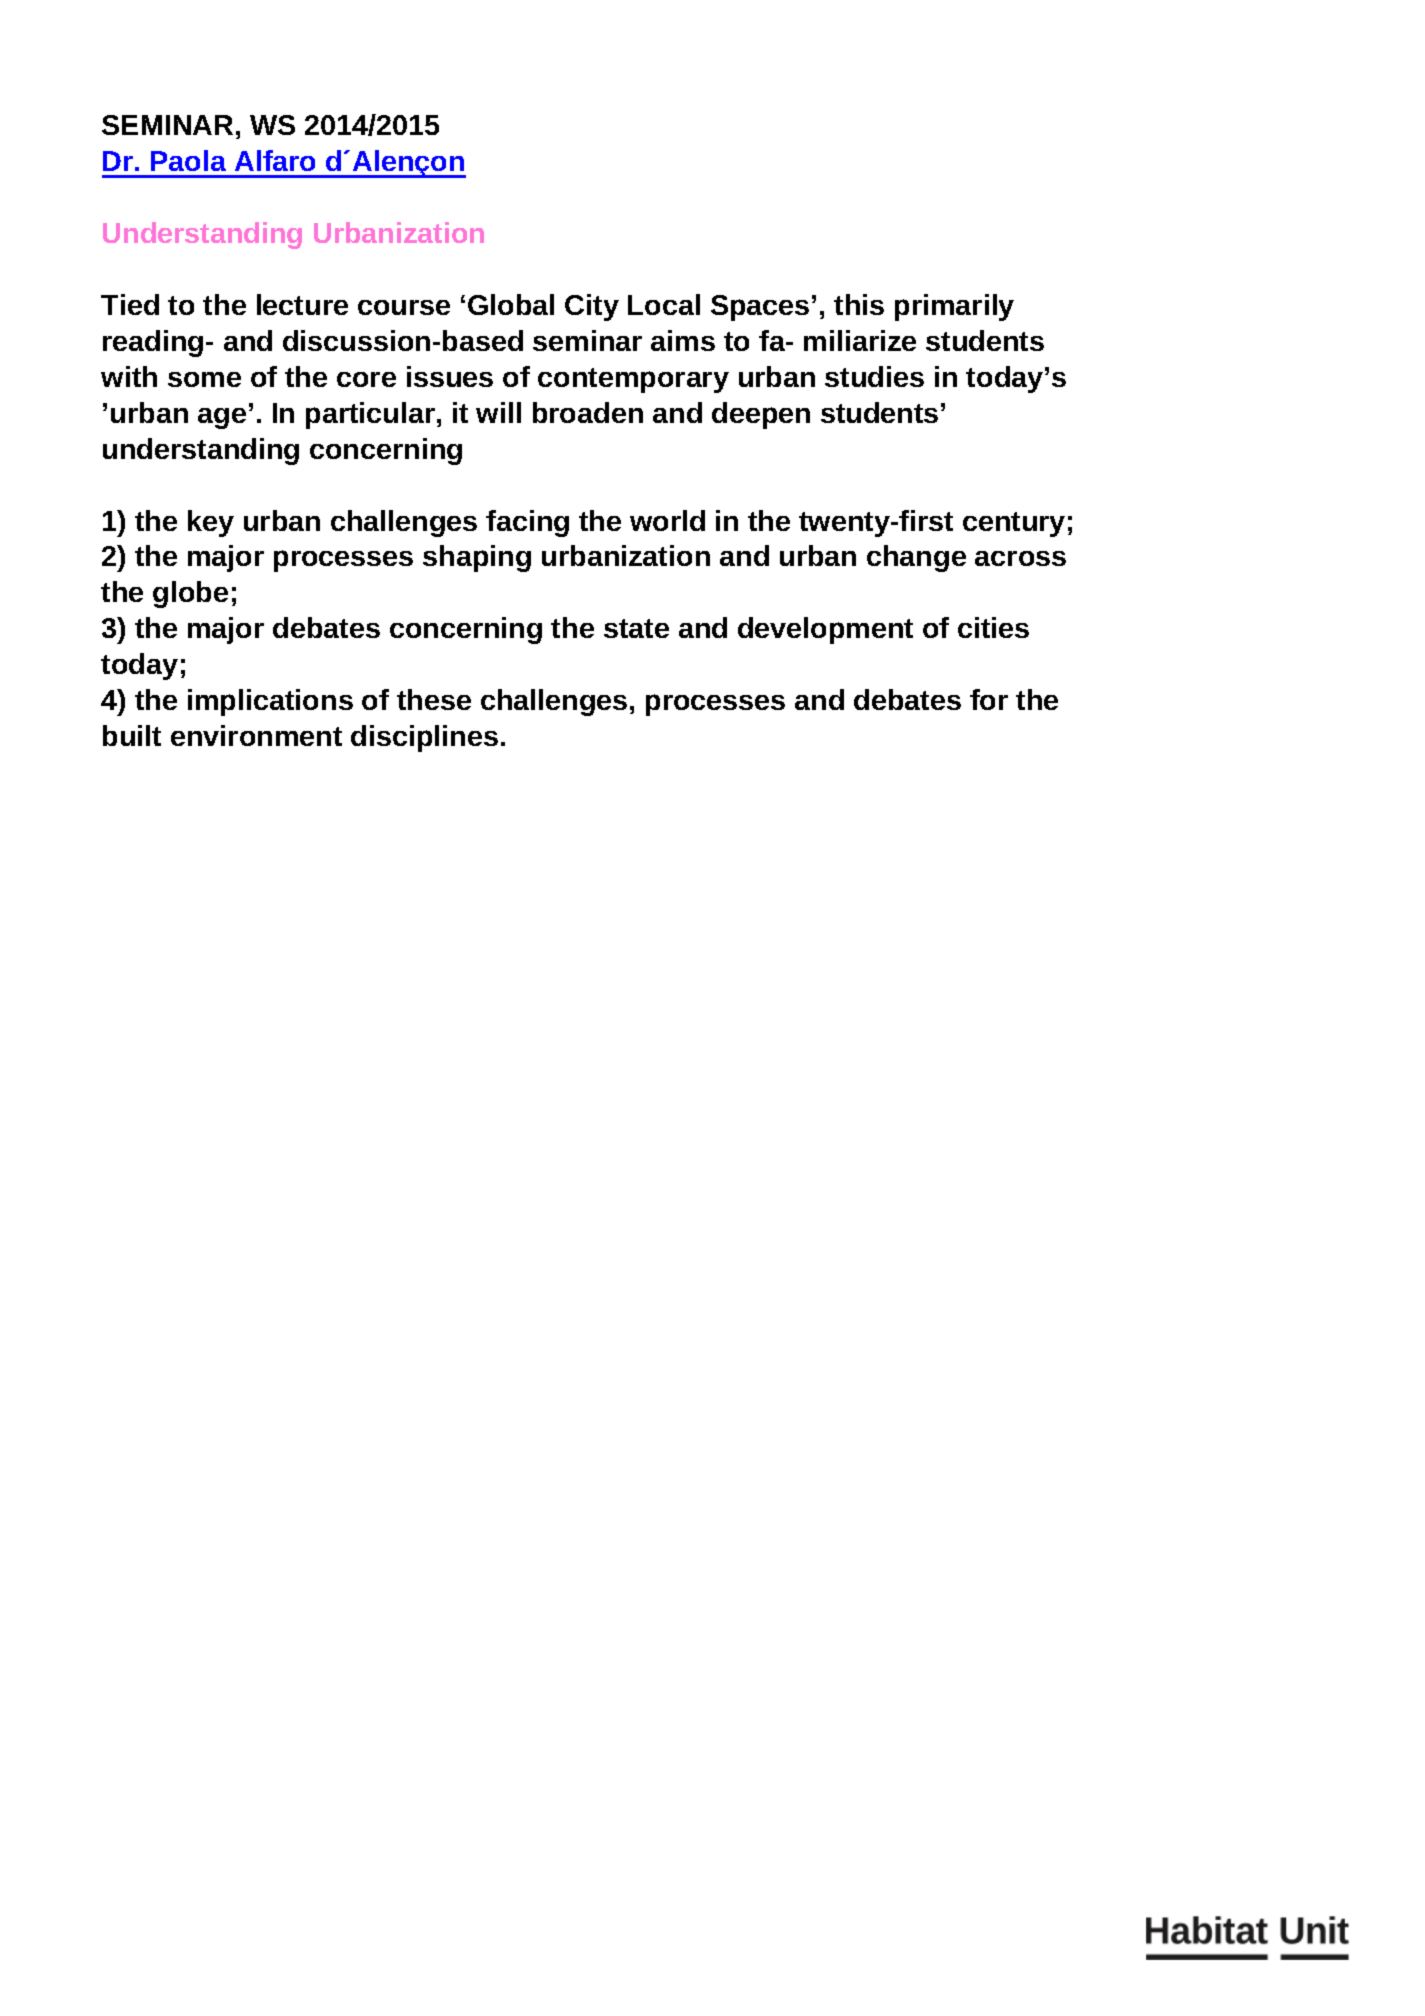 The image size is (1425, 2016). Describe the element at coordinates (989, 699) in the screenshot. I see `for` at that location.
